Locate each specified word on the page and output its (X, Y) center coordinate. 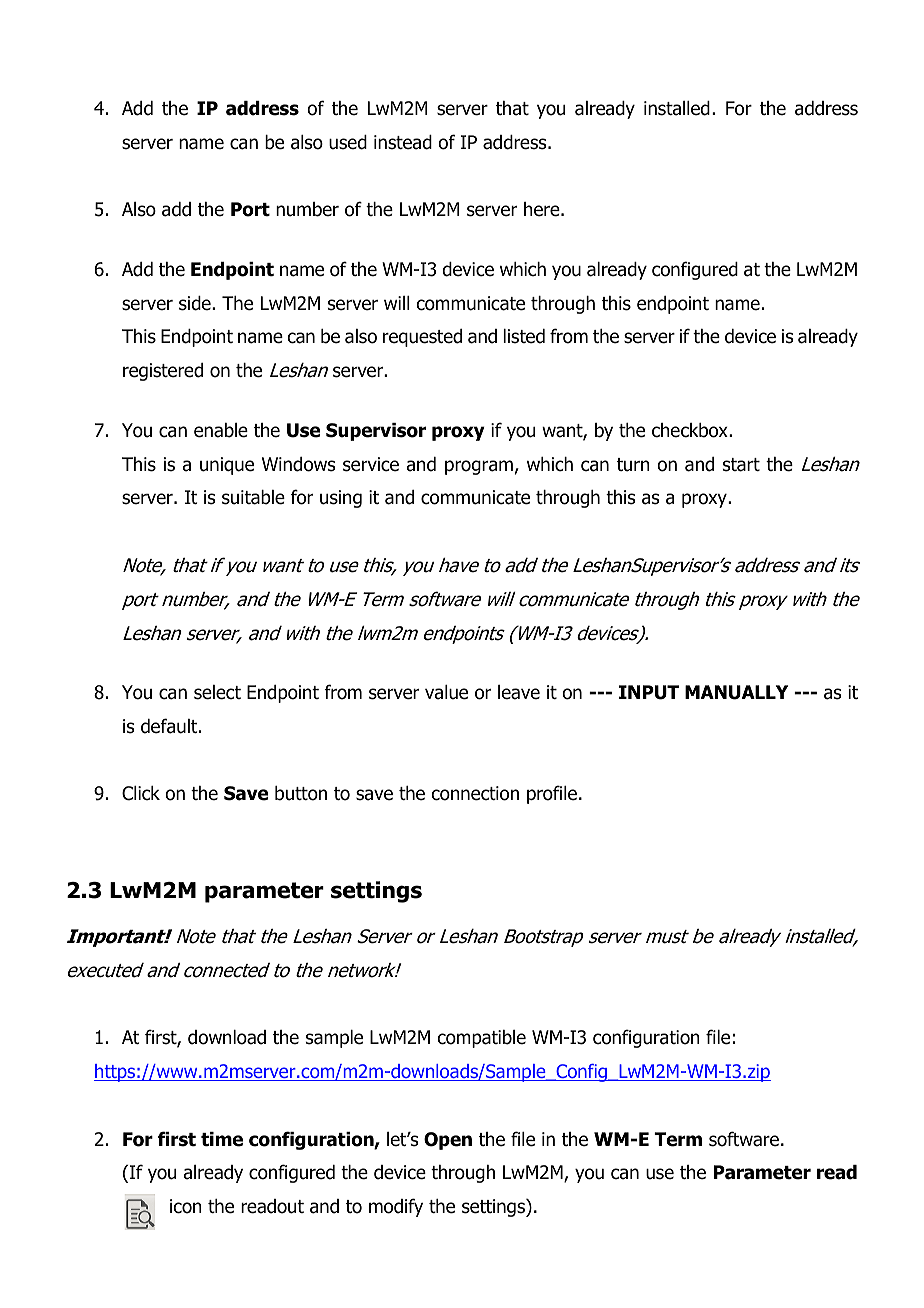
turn (633, 465)
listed (524, 336)
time (222, 1139)
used (348, 142)
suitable (253, 497)
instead (403, 142)
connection (475, 793)
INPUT (649, 692)
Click (141, 793)
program (479, 467)
